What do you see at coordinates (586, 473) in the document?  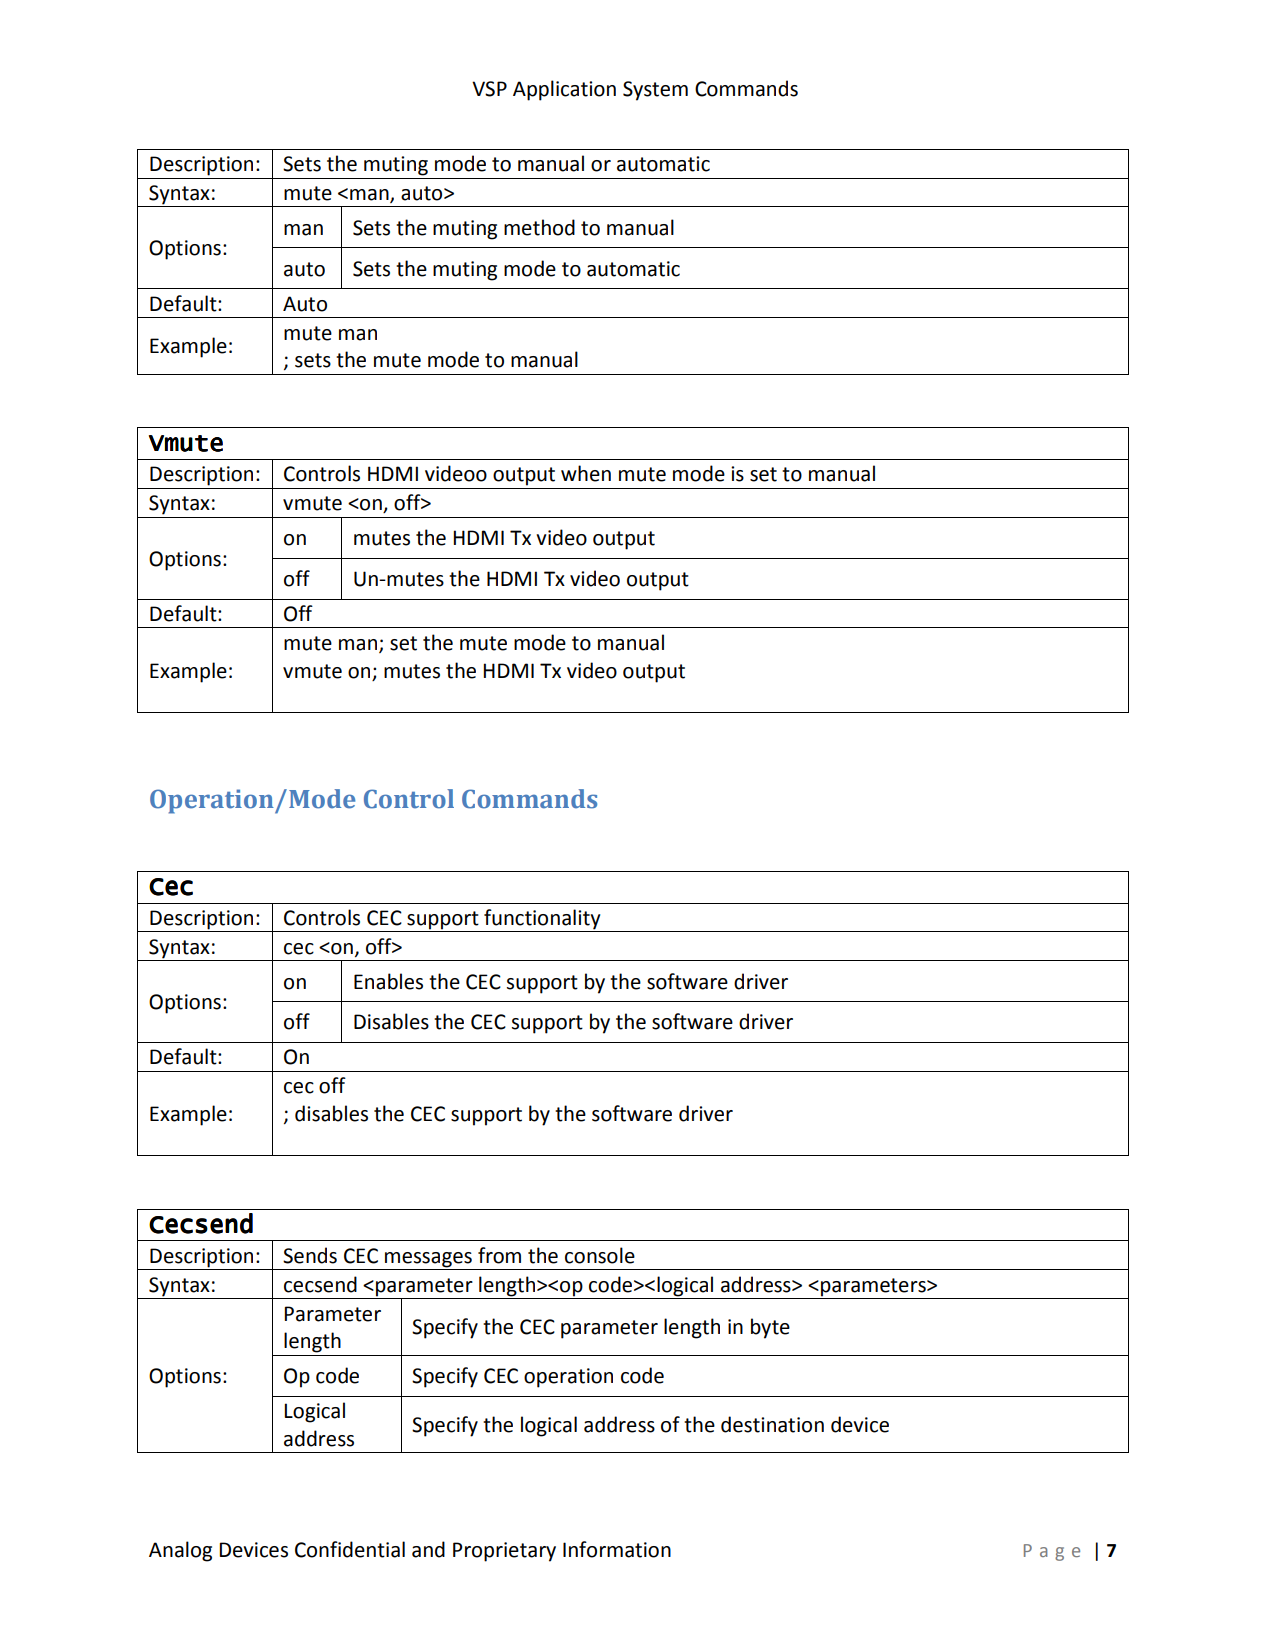 I see `when` at bounding box center [586, 473].
